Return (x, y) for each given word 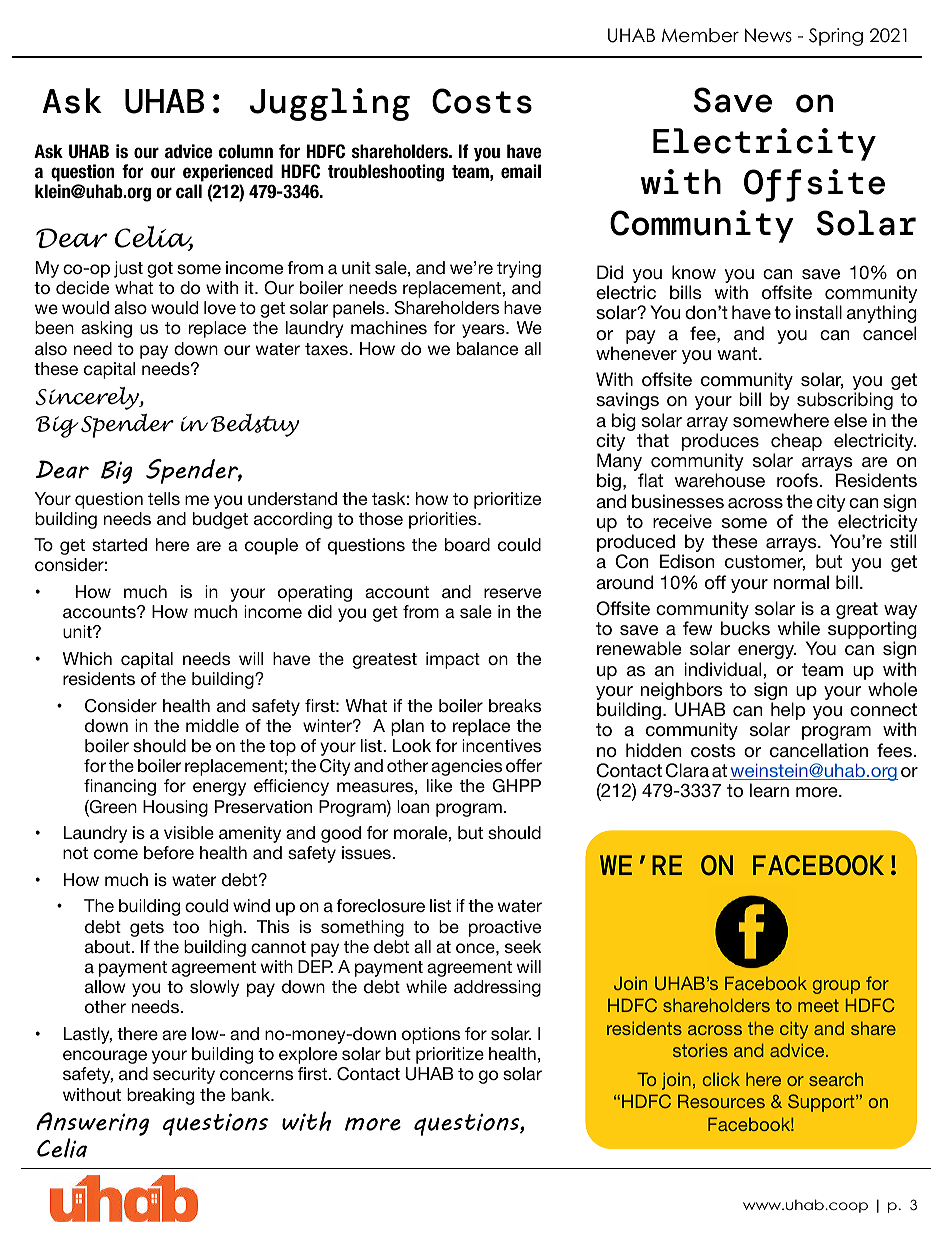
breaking (160, 1096)
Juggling (330, 104)
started (119, 544)
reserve (512, 593)
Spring (836, 37)
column (246, 151)
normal (801, 582)
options (431, 1035)
